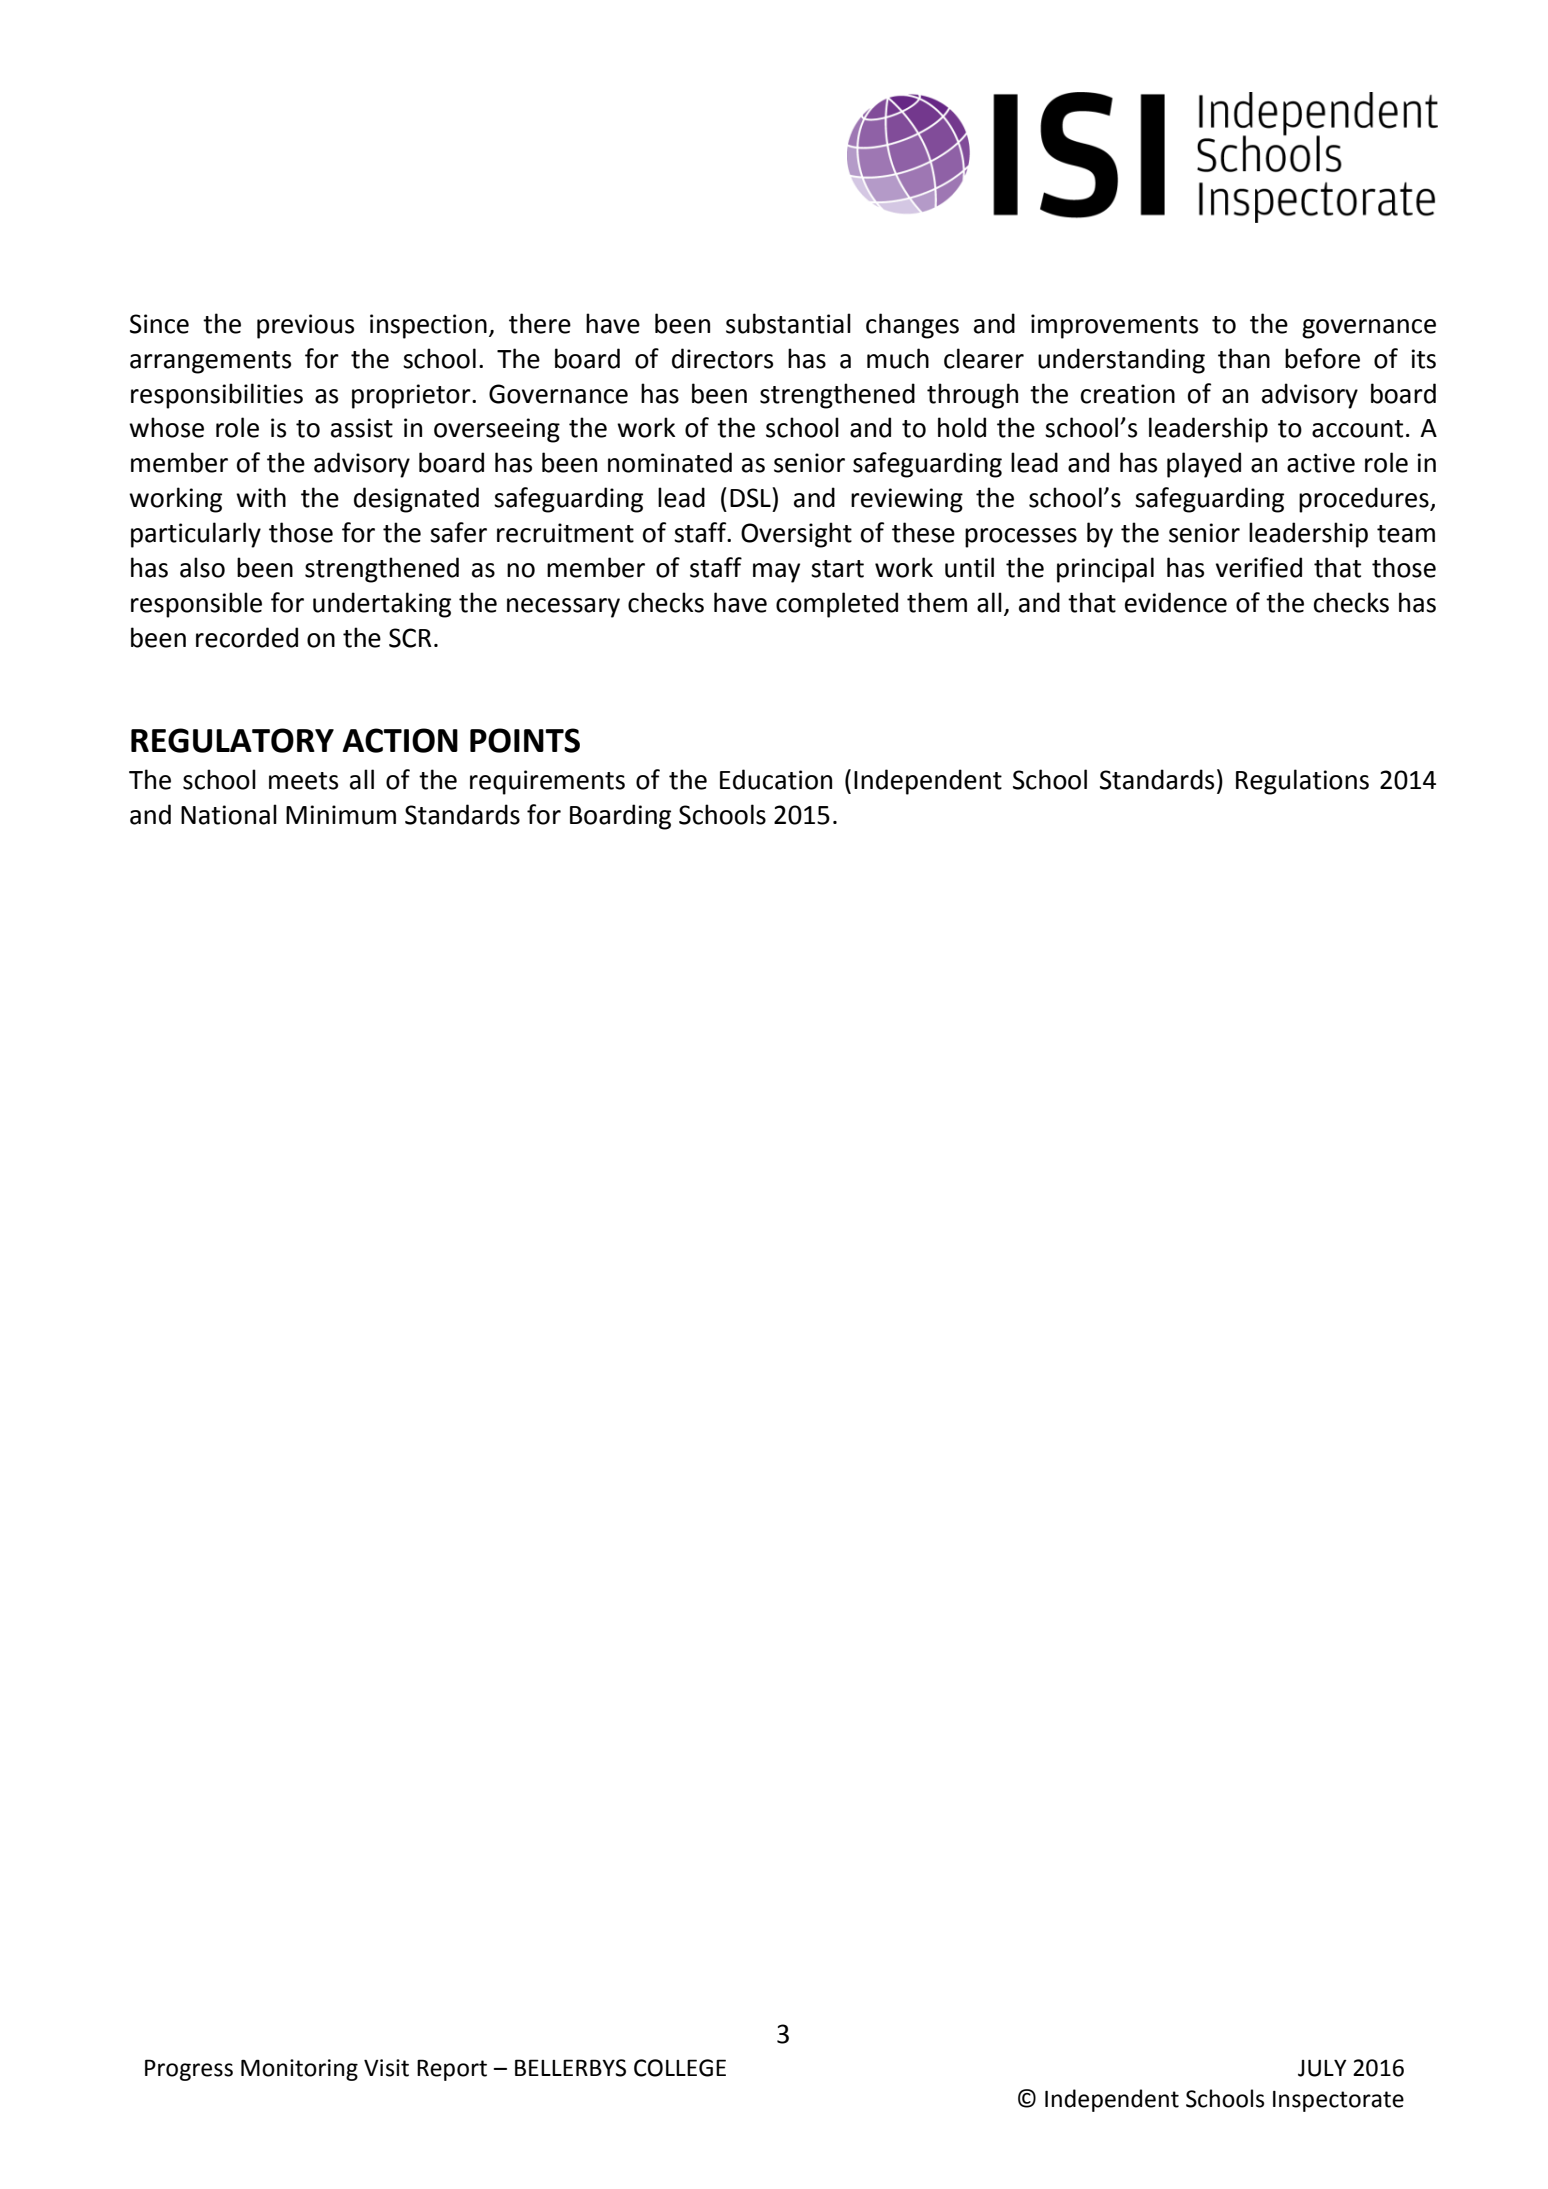 The width and height of the screenshot is (1548, 2189). Describe the element at coordinates (341, 815) in the screenshot. I see `Minimum` at that location.
